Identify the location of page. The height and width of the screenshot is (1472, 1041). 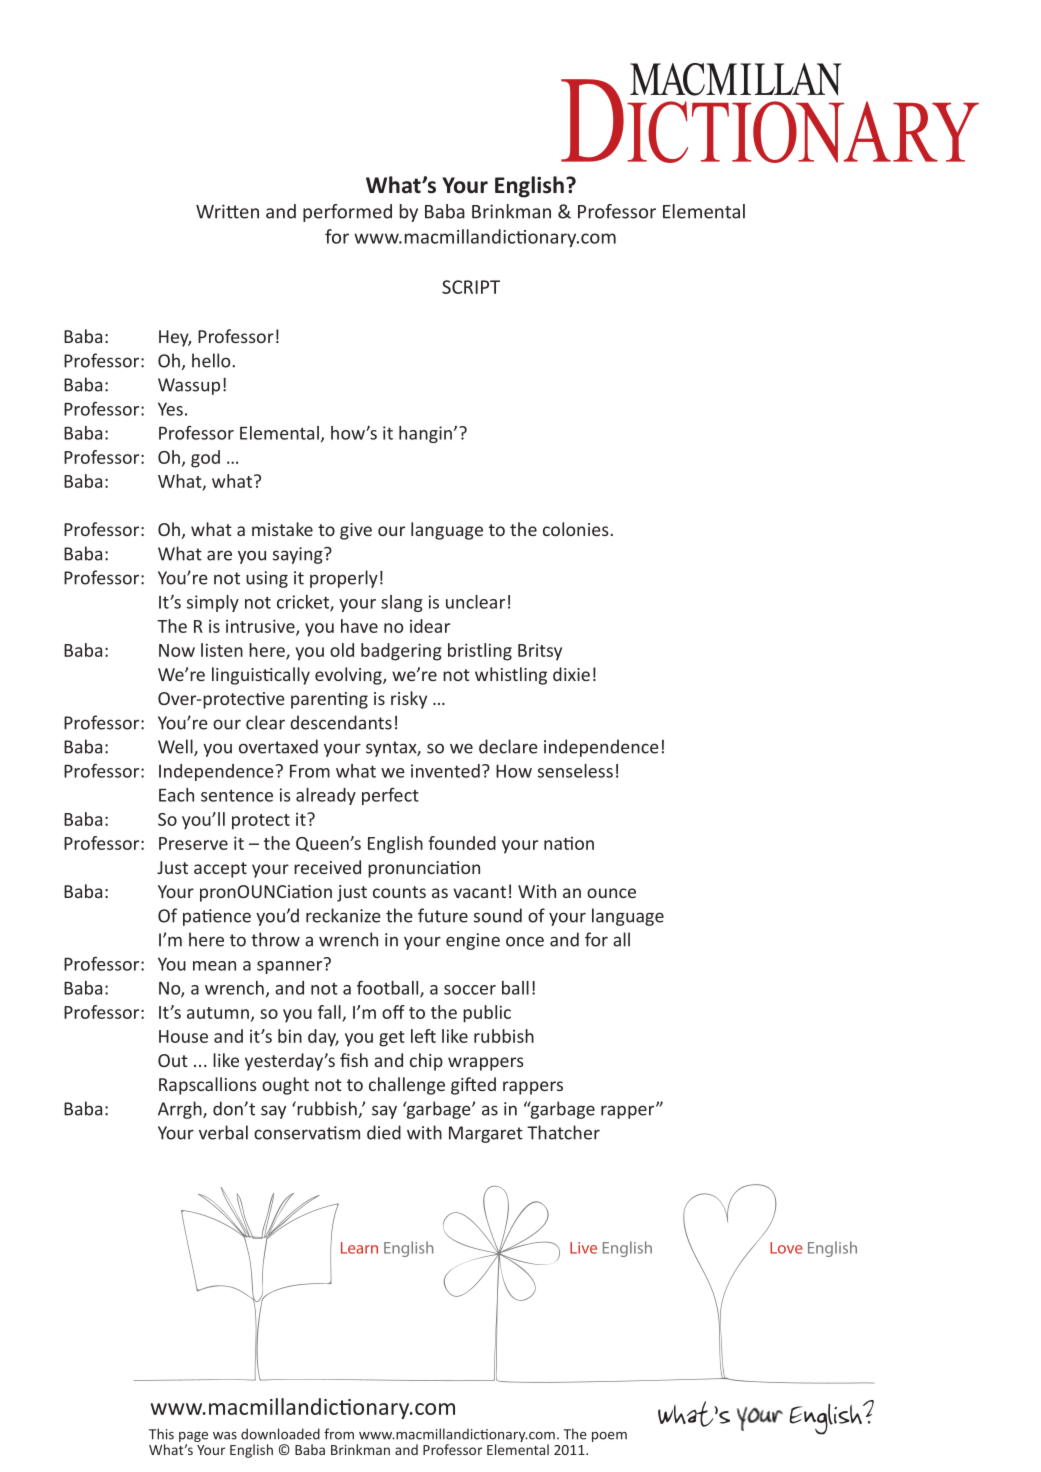
(193, 1437).
